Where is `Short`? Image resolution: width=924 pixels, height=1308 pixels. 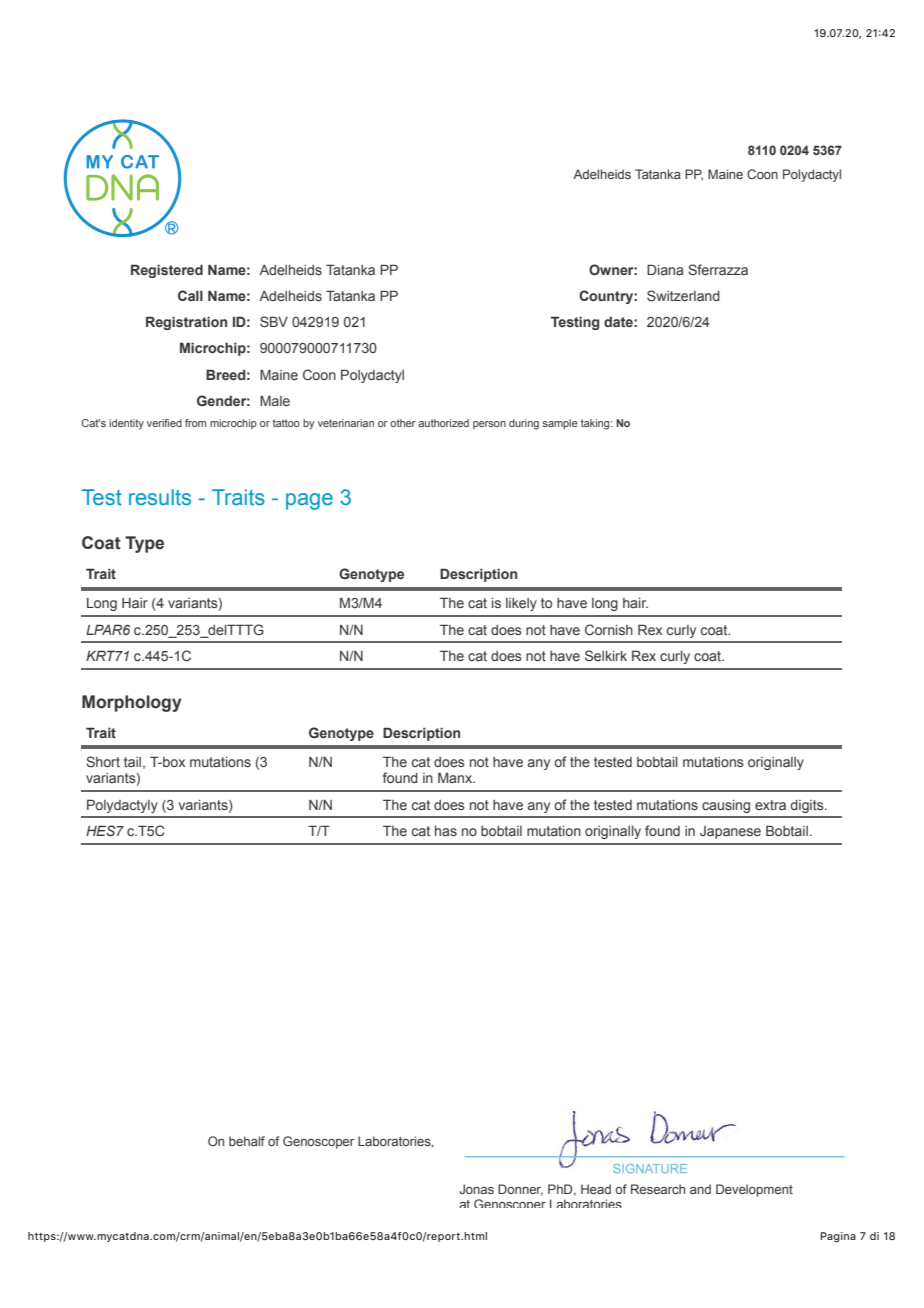 Short is located at coordinates (103, 761).
